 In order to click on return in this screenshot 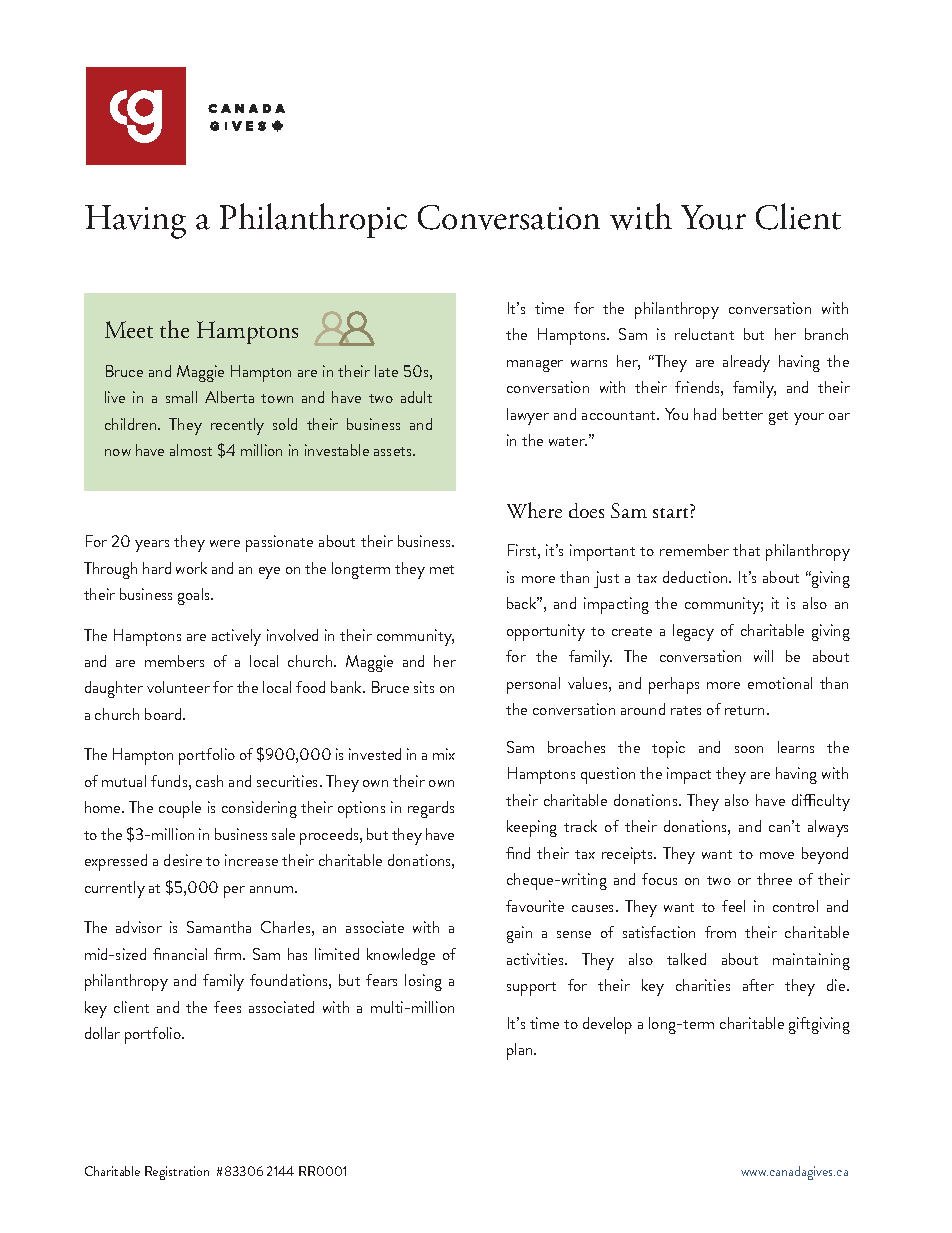, I will do `click(744, 710)`.
